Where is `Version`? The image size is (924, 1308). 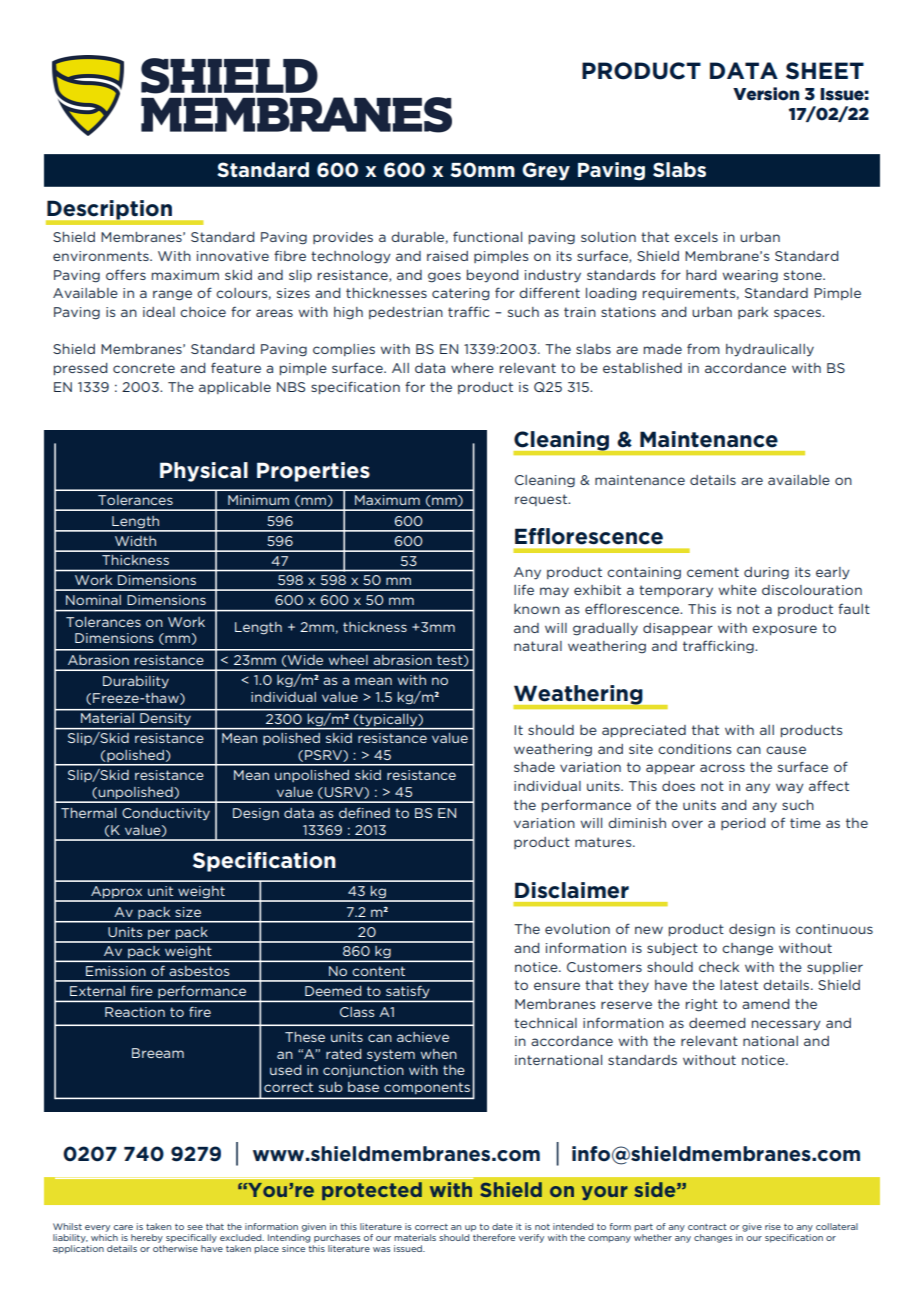 Version is located at coordinates (766, 94).
